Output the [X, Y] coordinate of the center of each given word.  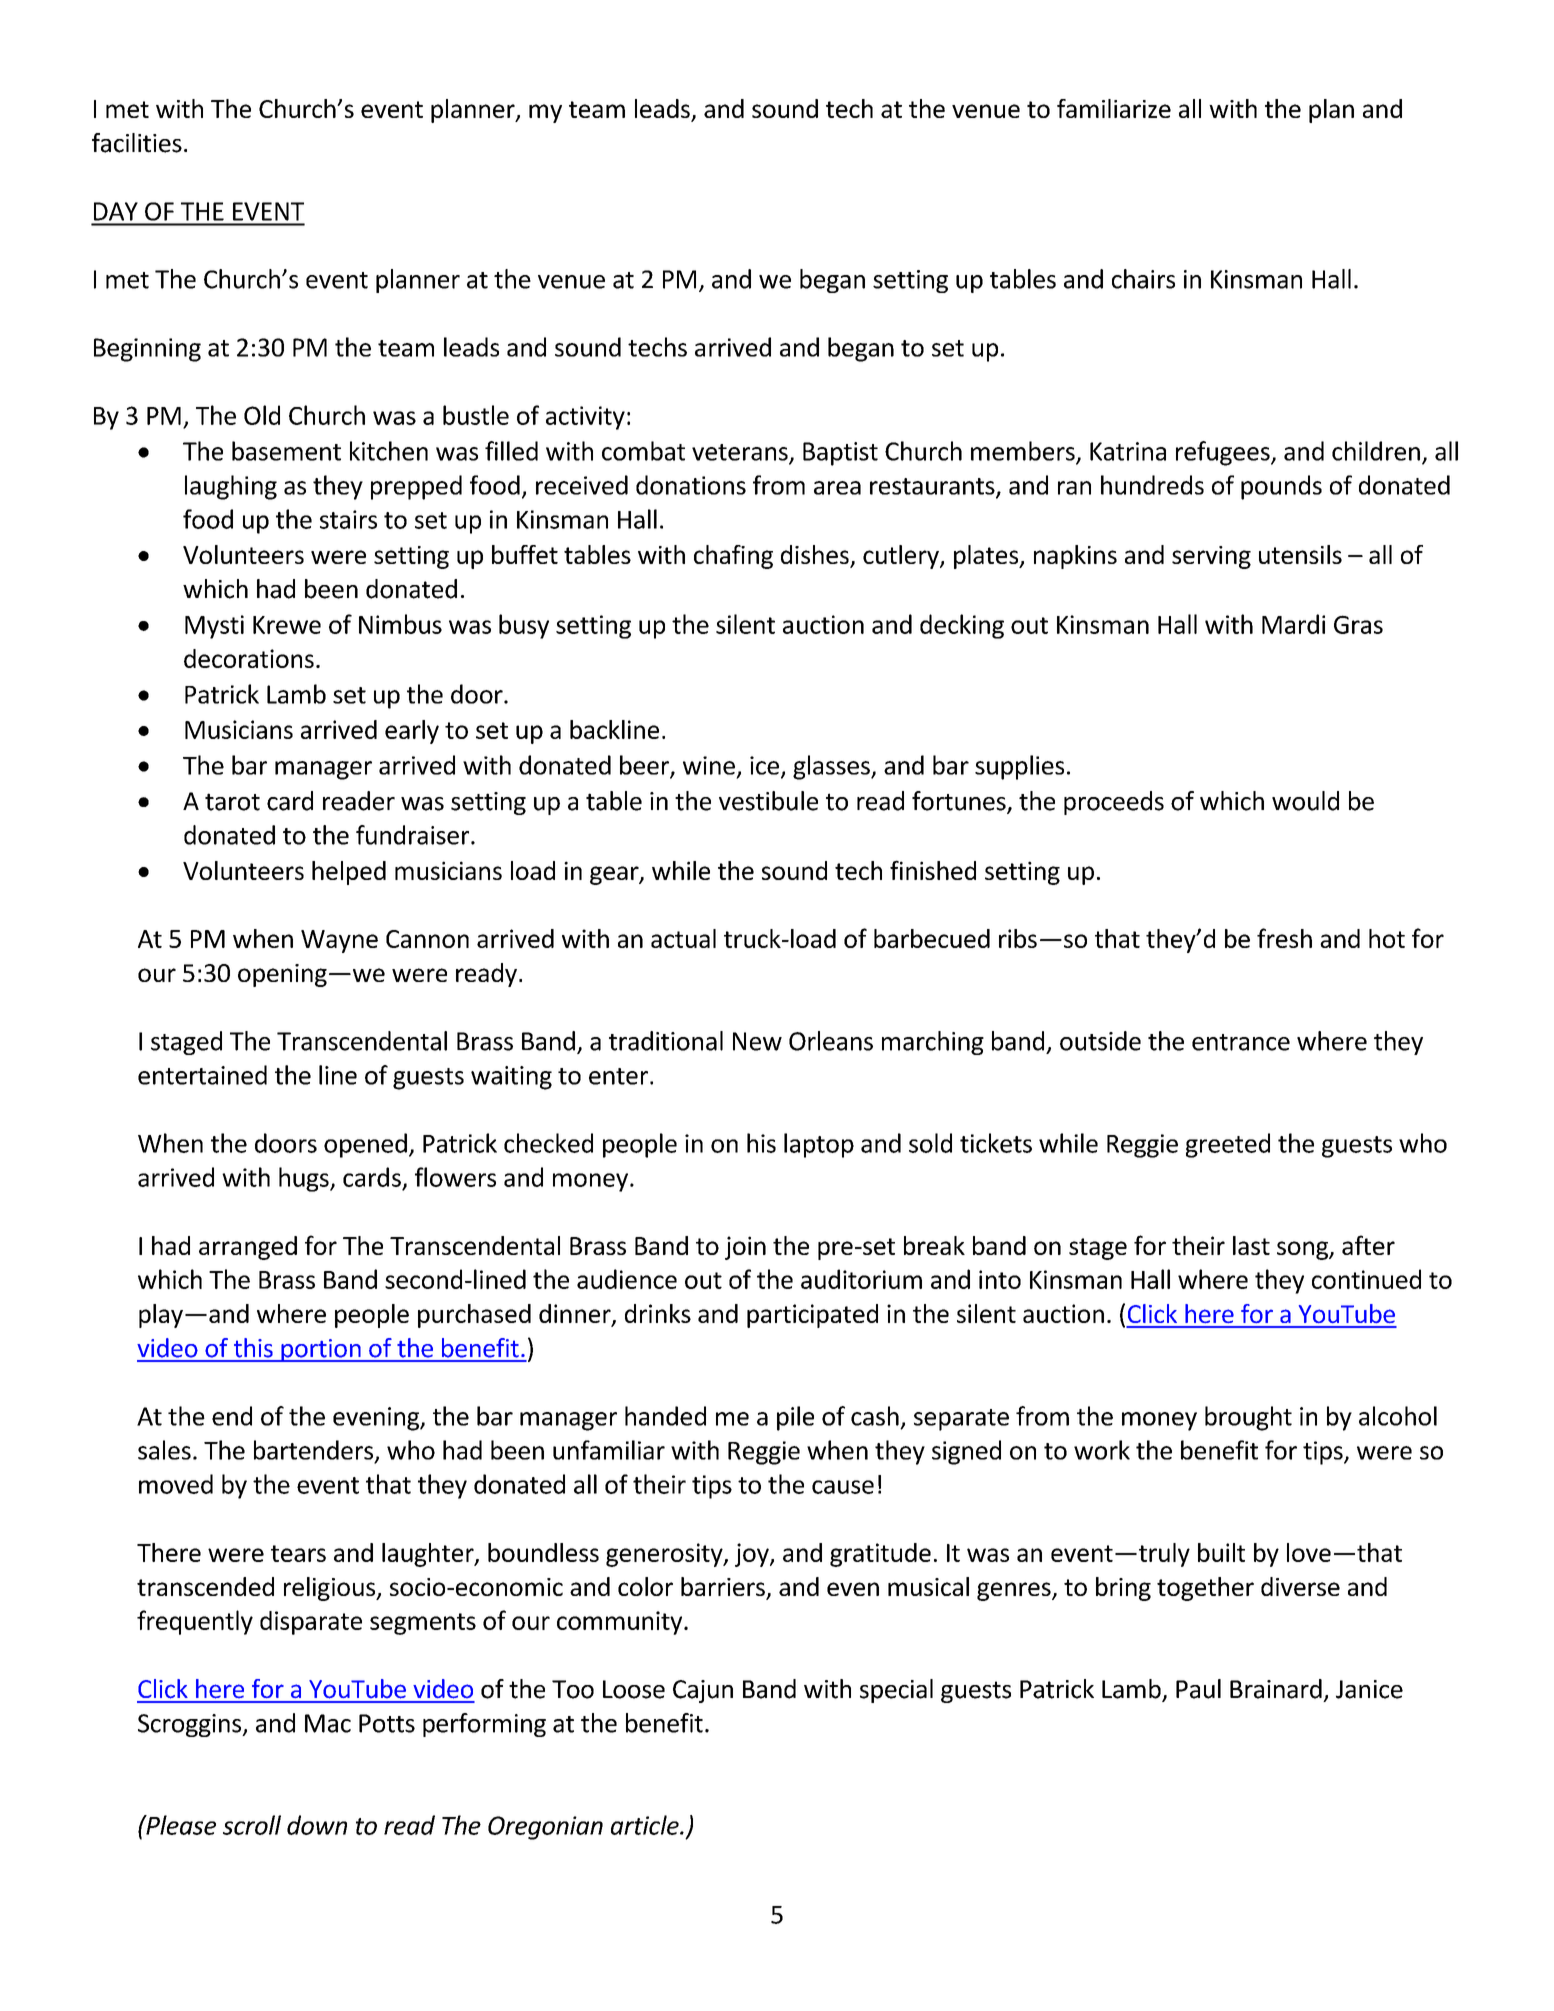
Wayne [339, 941]
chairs [1143, 279]
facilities [137, 143]
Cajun [703, 1691]
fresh [1284, 938]
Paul [1198, 1689]
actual [683, 938]
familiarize [1114, 108]
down [317, 1825]
